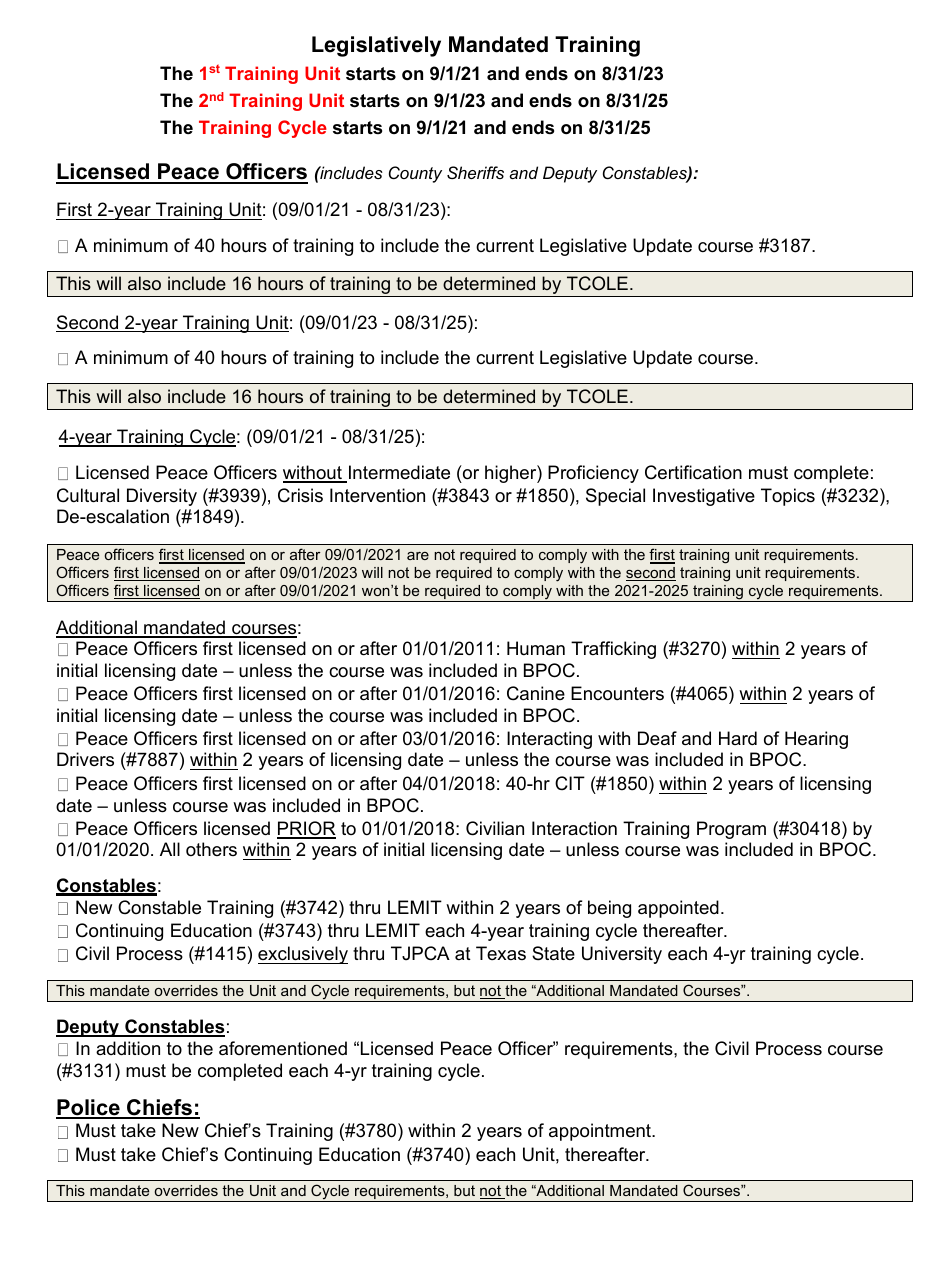 The height and width of the page is (1272, 952). What do you see at coordinates (693, 472) in the page?
I see `Certification` at bounding box center [693, 472].
